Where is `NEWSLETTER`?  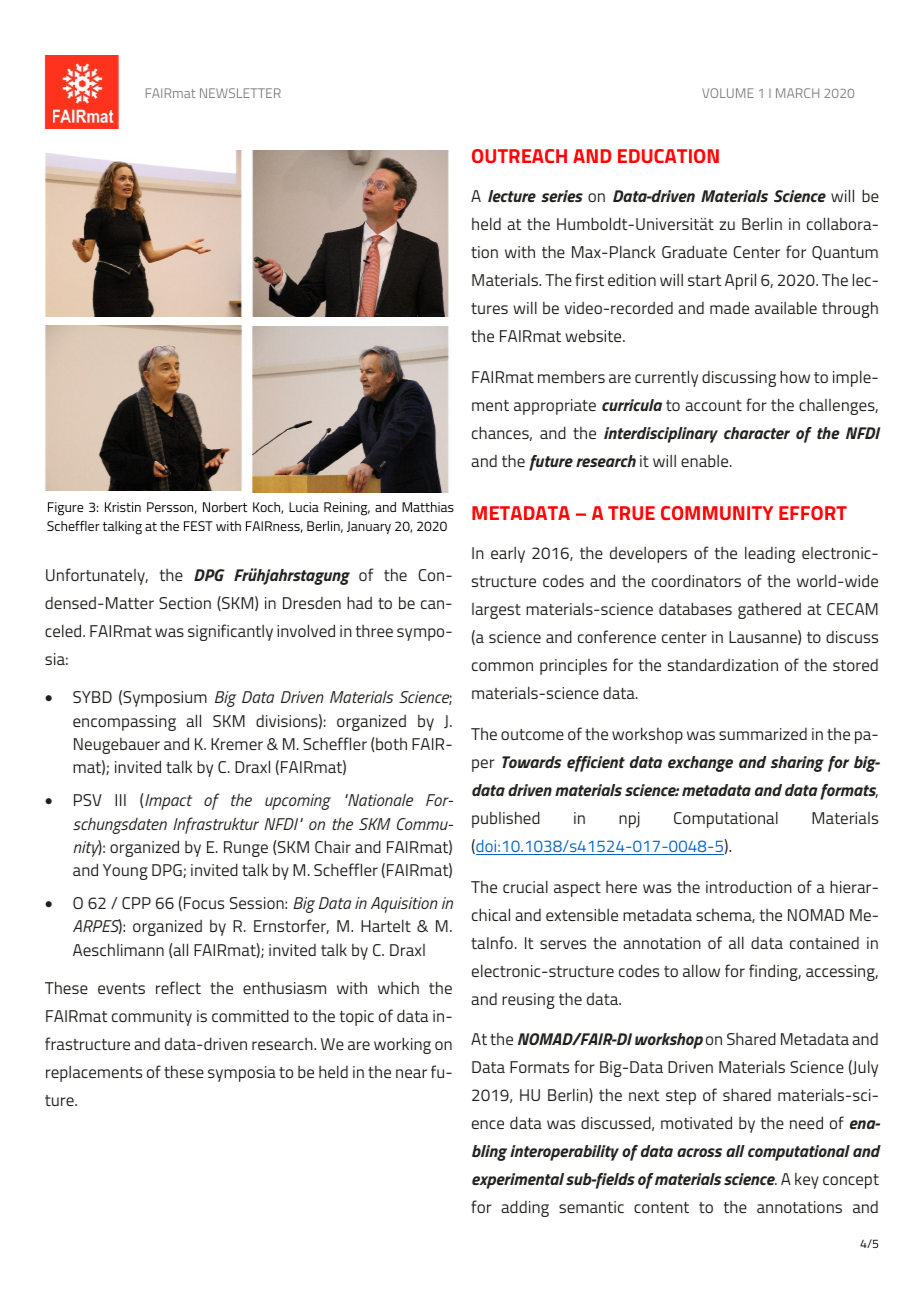 NEWSLETTER is located at coordinates (240, 93).
